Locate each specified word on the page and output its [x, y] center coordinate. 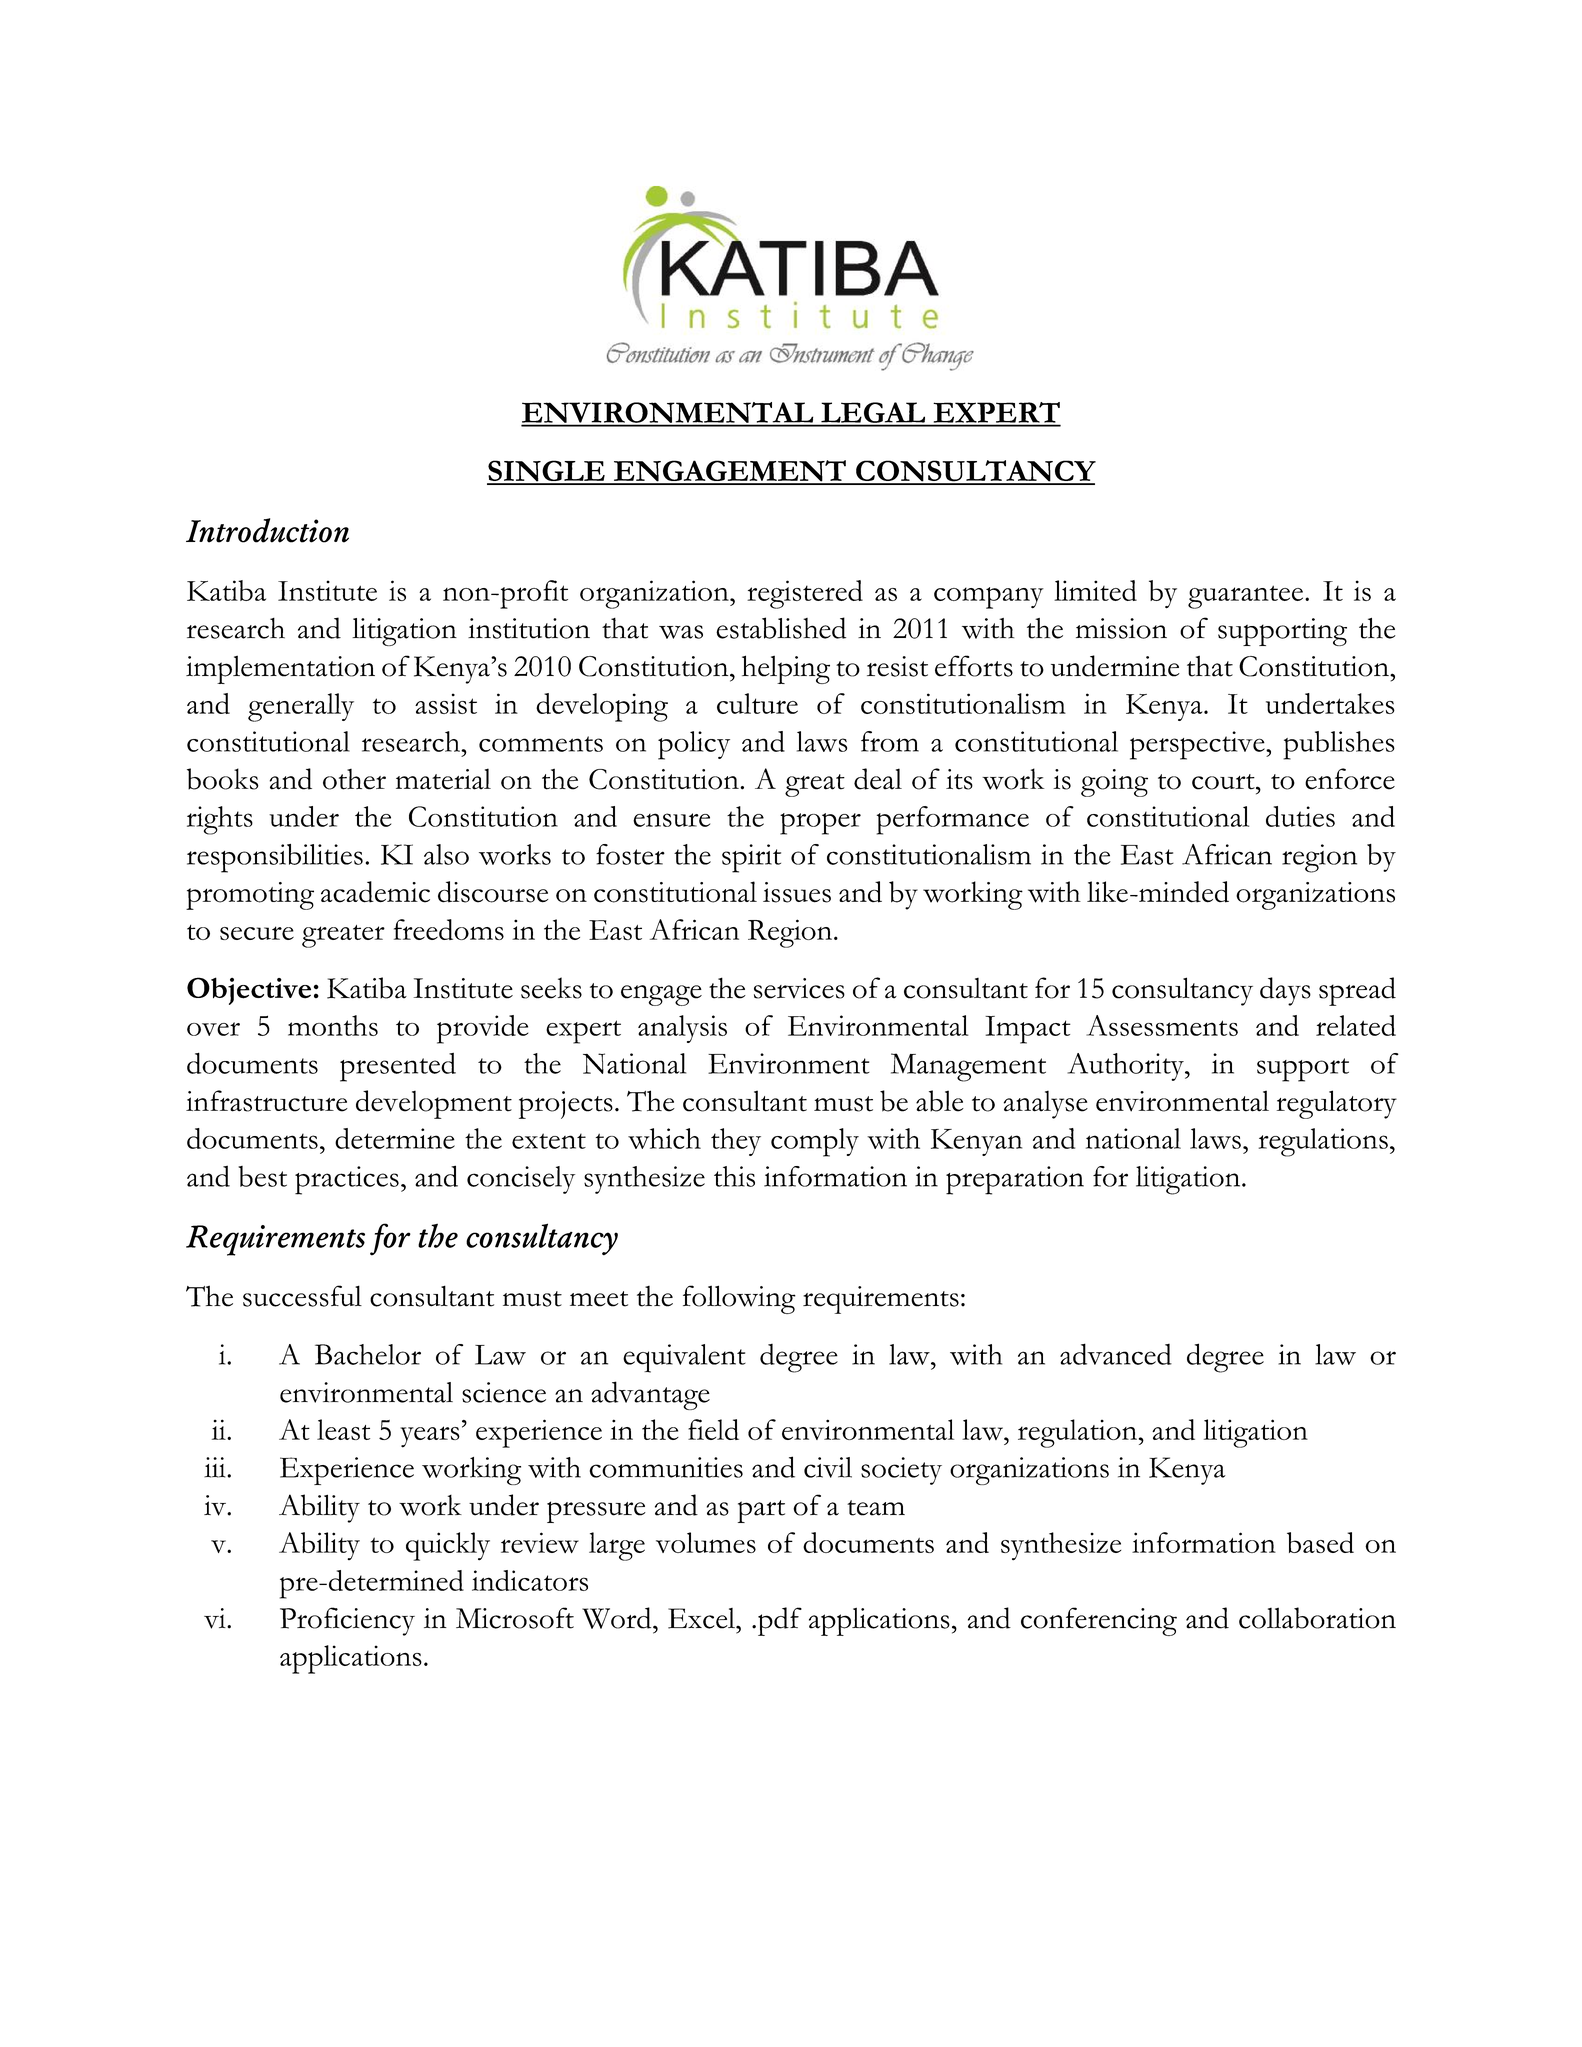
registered [805, 594]
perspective [1198, 745]
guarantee [1245, 597]
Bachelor [368, 1354]
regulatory [1337, 1104]
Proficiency [347, 1621]
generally [301, 707]
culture [757, 703]
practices [347, 1180]
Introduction [267, 530]
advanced [1116, 1354]
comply [815, 1142]
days [1285, 991]
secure [257, 933]
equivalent [684, 1358]
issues [797, 892]
